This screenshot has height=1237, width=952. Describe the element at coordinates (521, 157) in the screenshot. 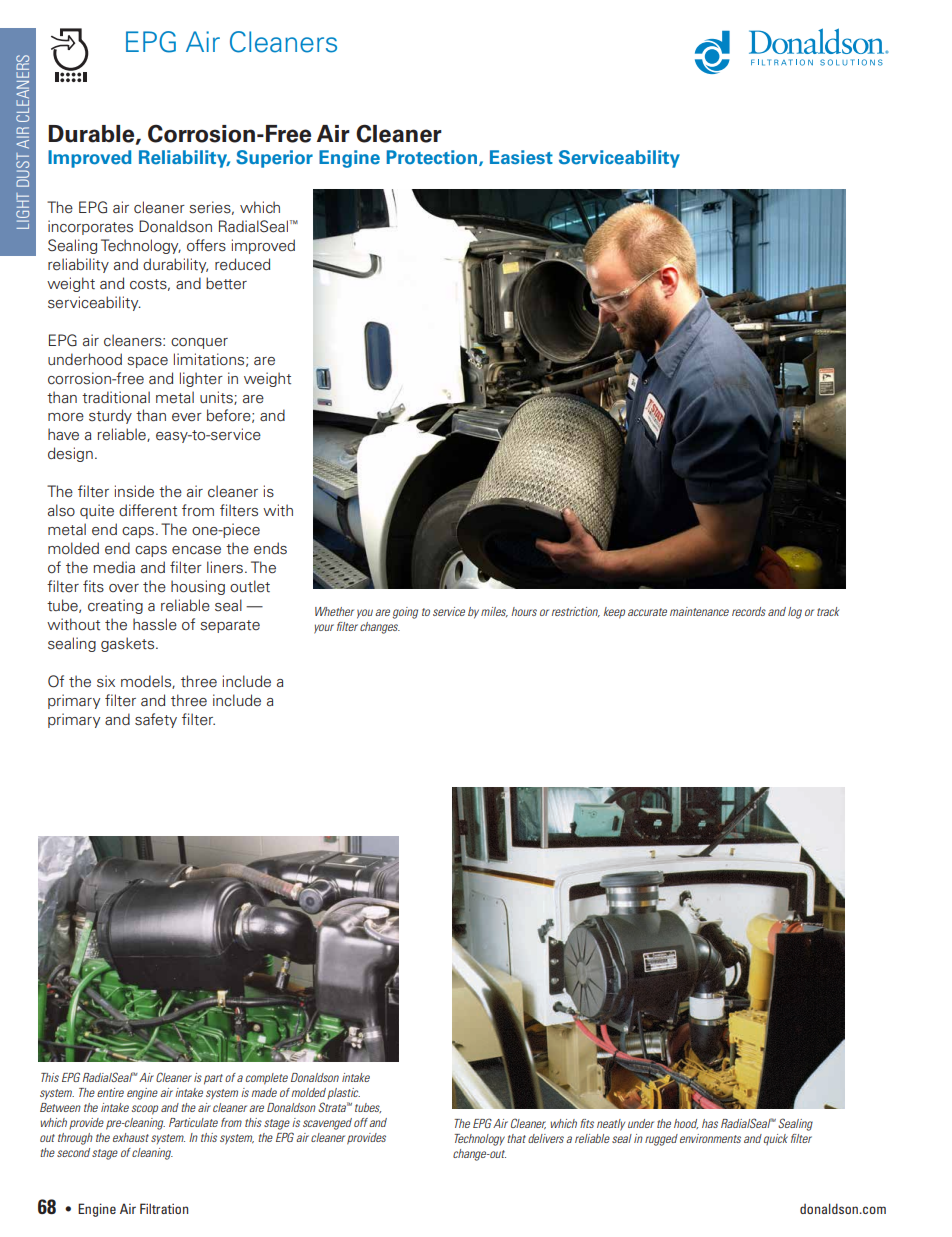

I see `Easiest` at that location.
